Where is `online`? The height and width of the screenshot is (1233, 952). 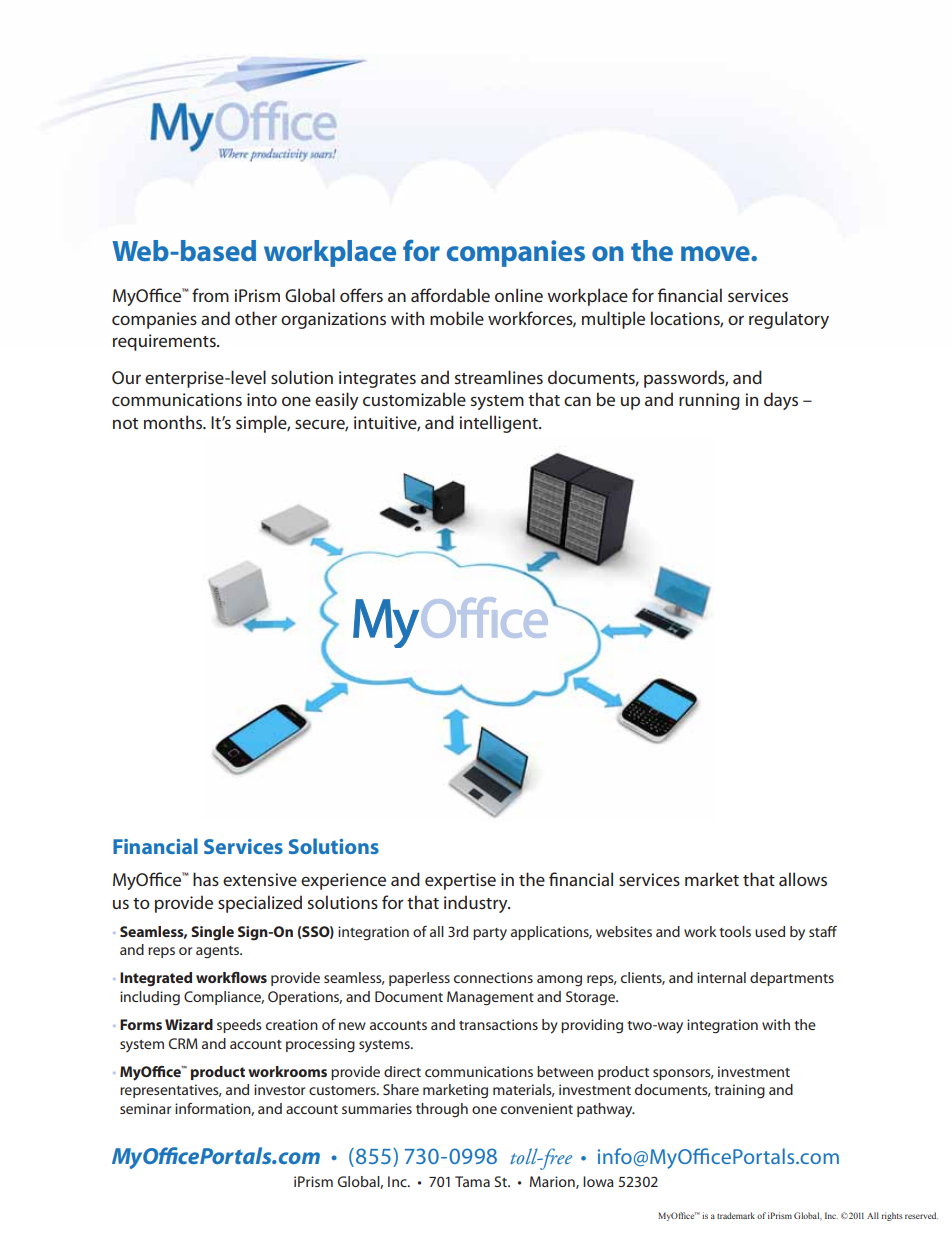 online is located at coordinates (519, 295).
